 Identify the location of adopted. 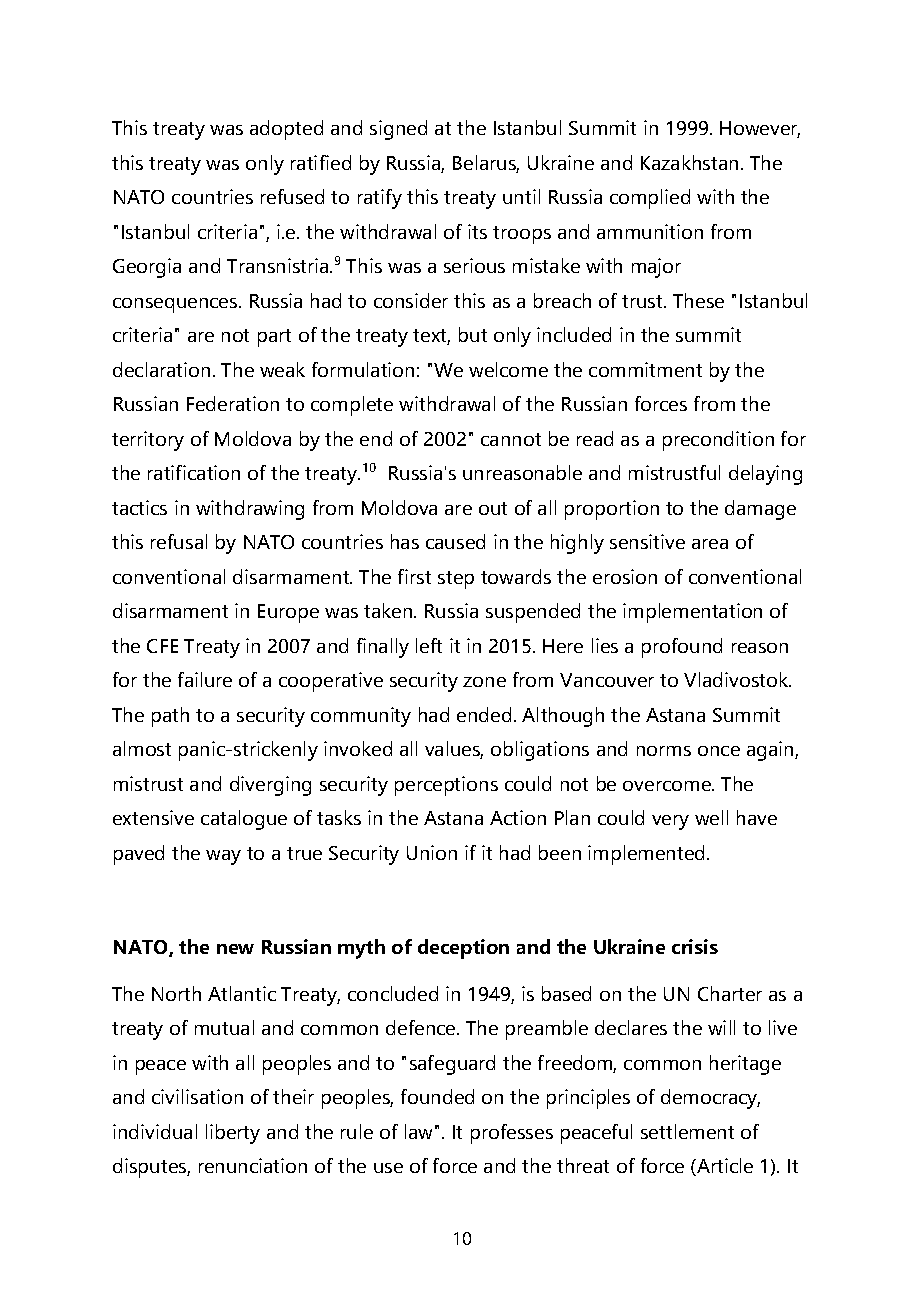
(286, 130).
